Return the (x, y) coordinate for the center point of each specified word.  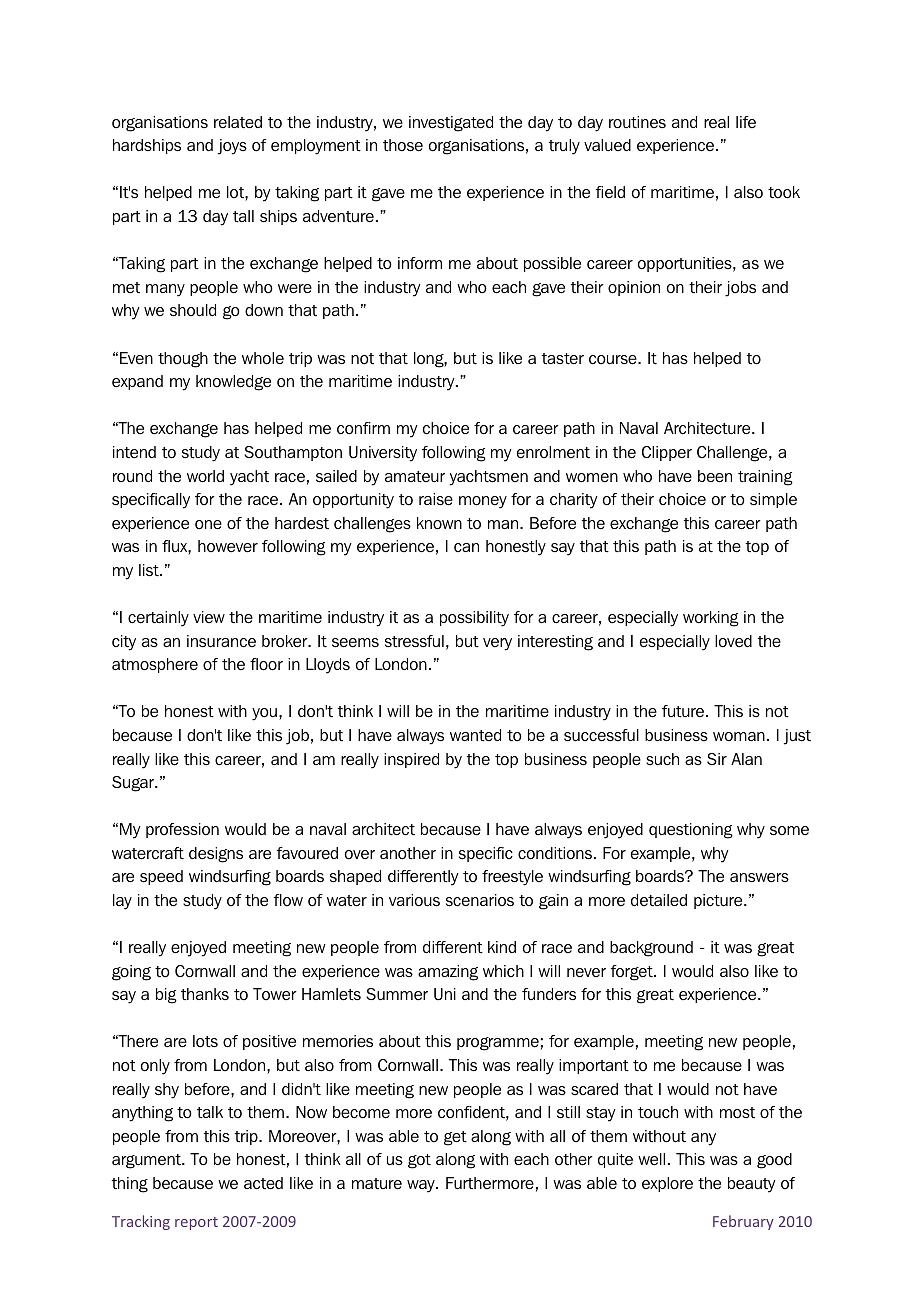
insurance (221, 641)
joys (232, 147)
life (746, 122)
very (497, 644)
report (196, 1223)
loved (733, 641)
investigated (451, 124)
